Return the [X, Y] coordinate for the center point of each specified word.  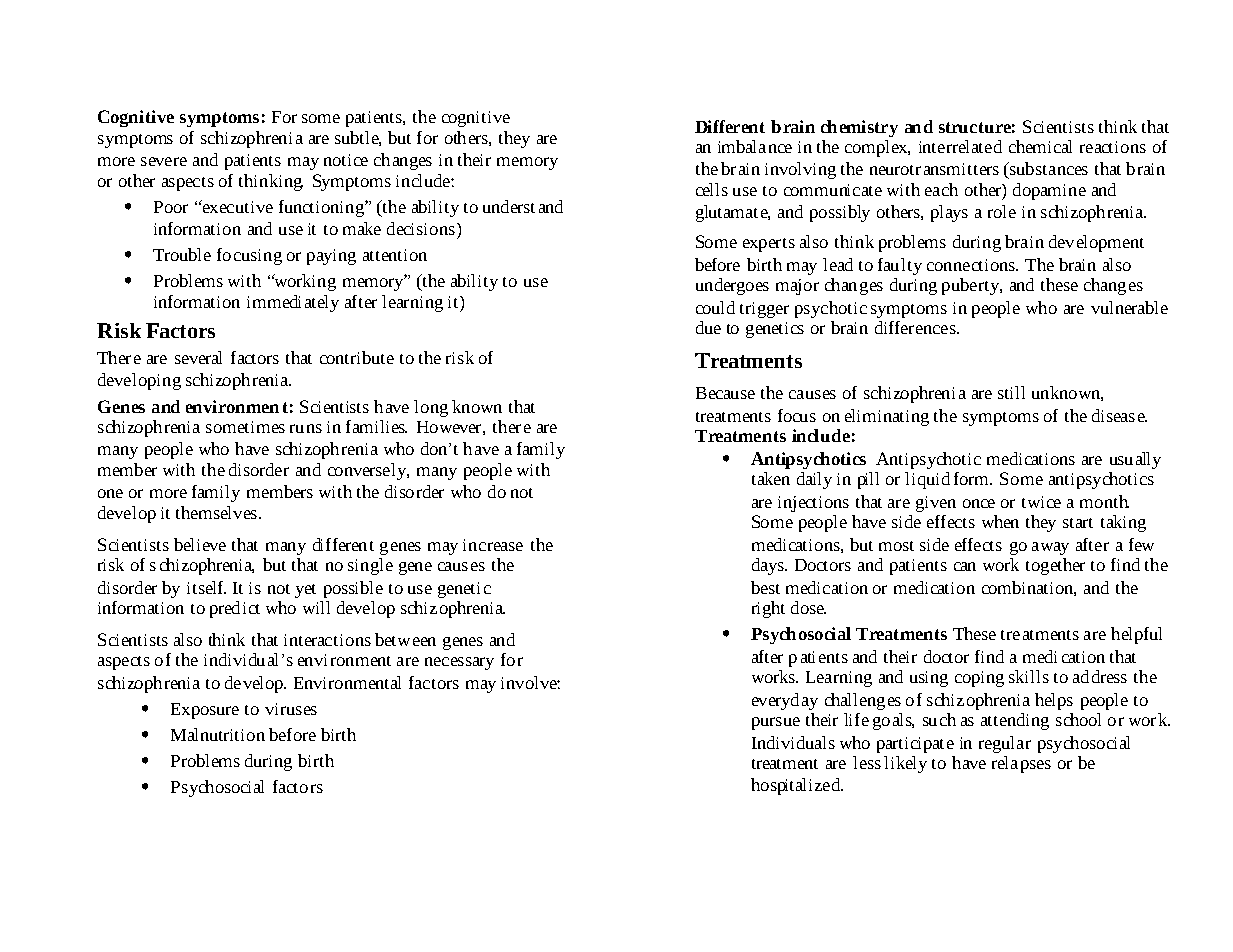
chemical [1040, 146]
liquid [927, 480]
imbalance [755, 146]
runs [306, 428]
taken [771, 478]
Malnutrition [218, 734]
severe [164, 161]
